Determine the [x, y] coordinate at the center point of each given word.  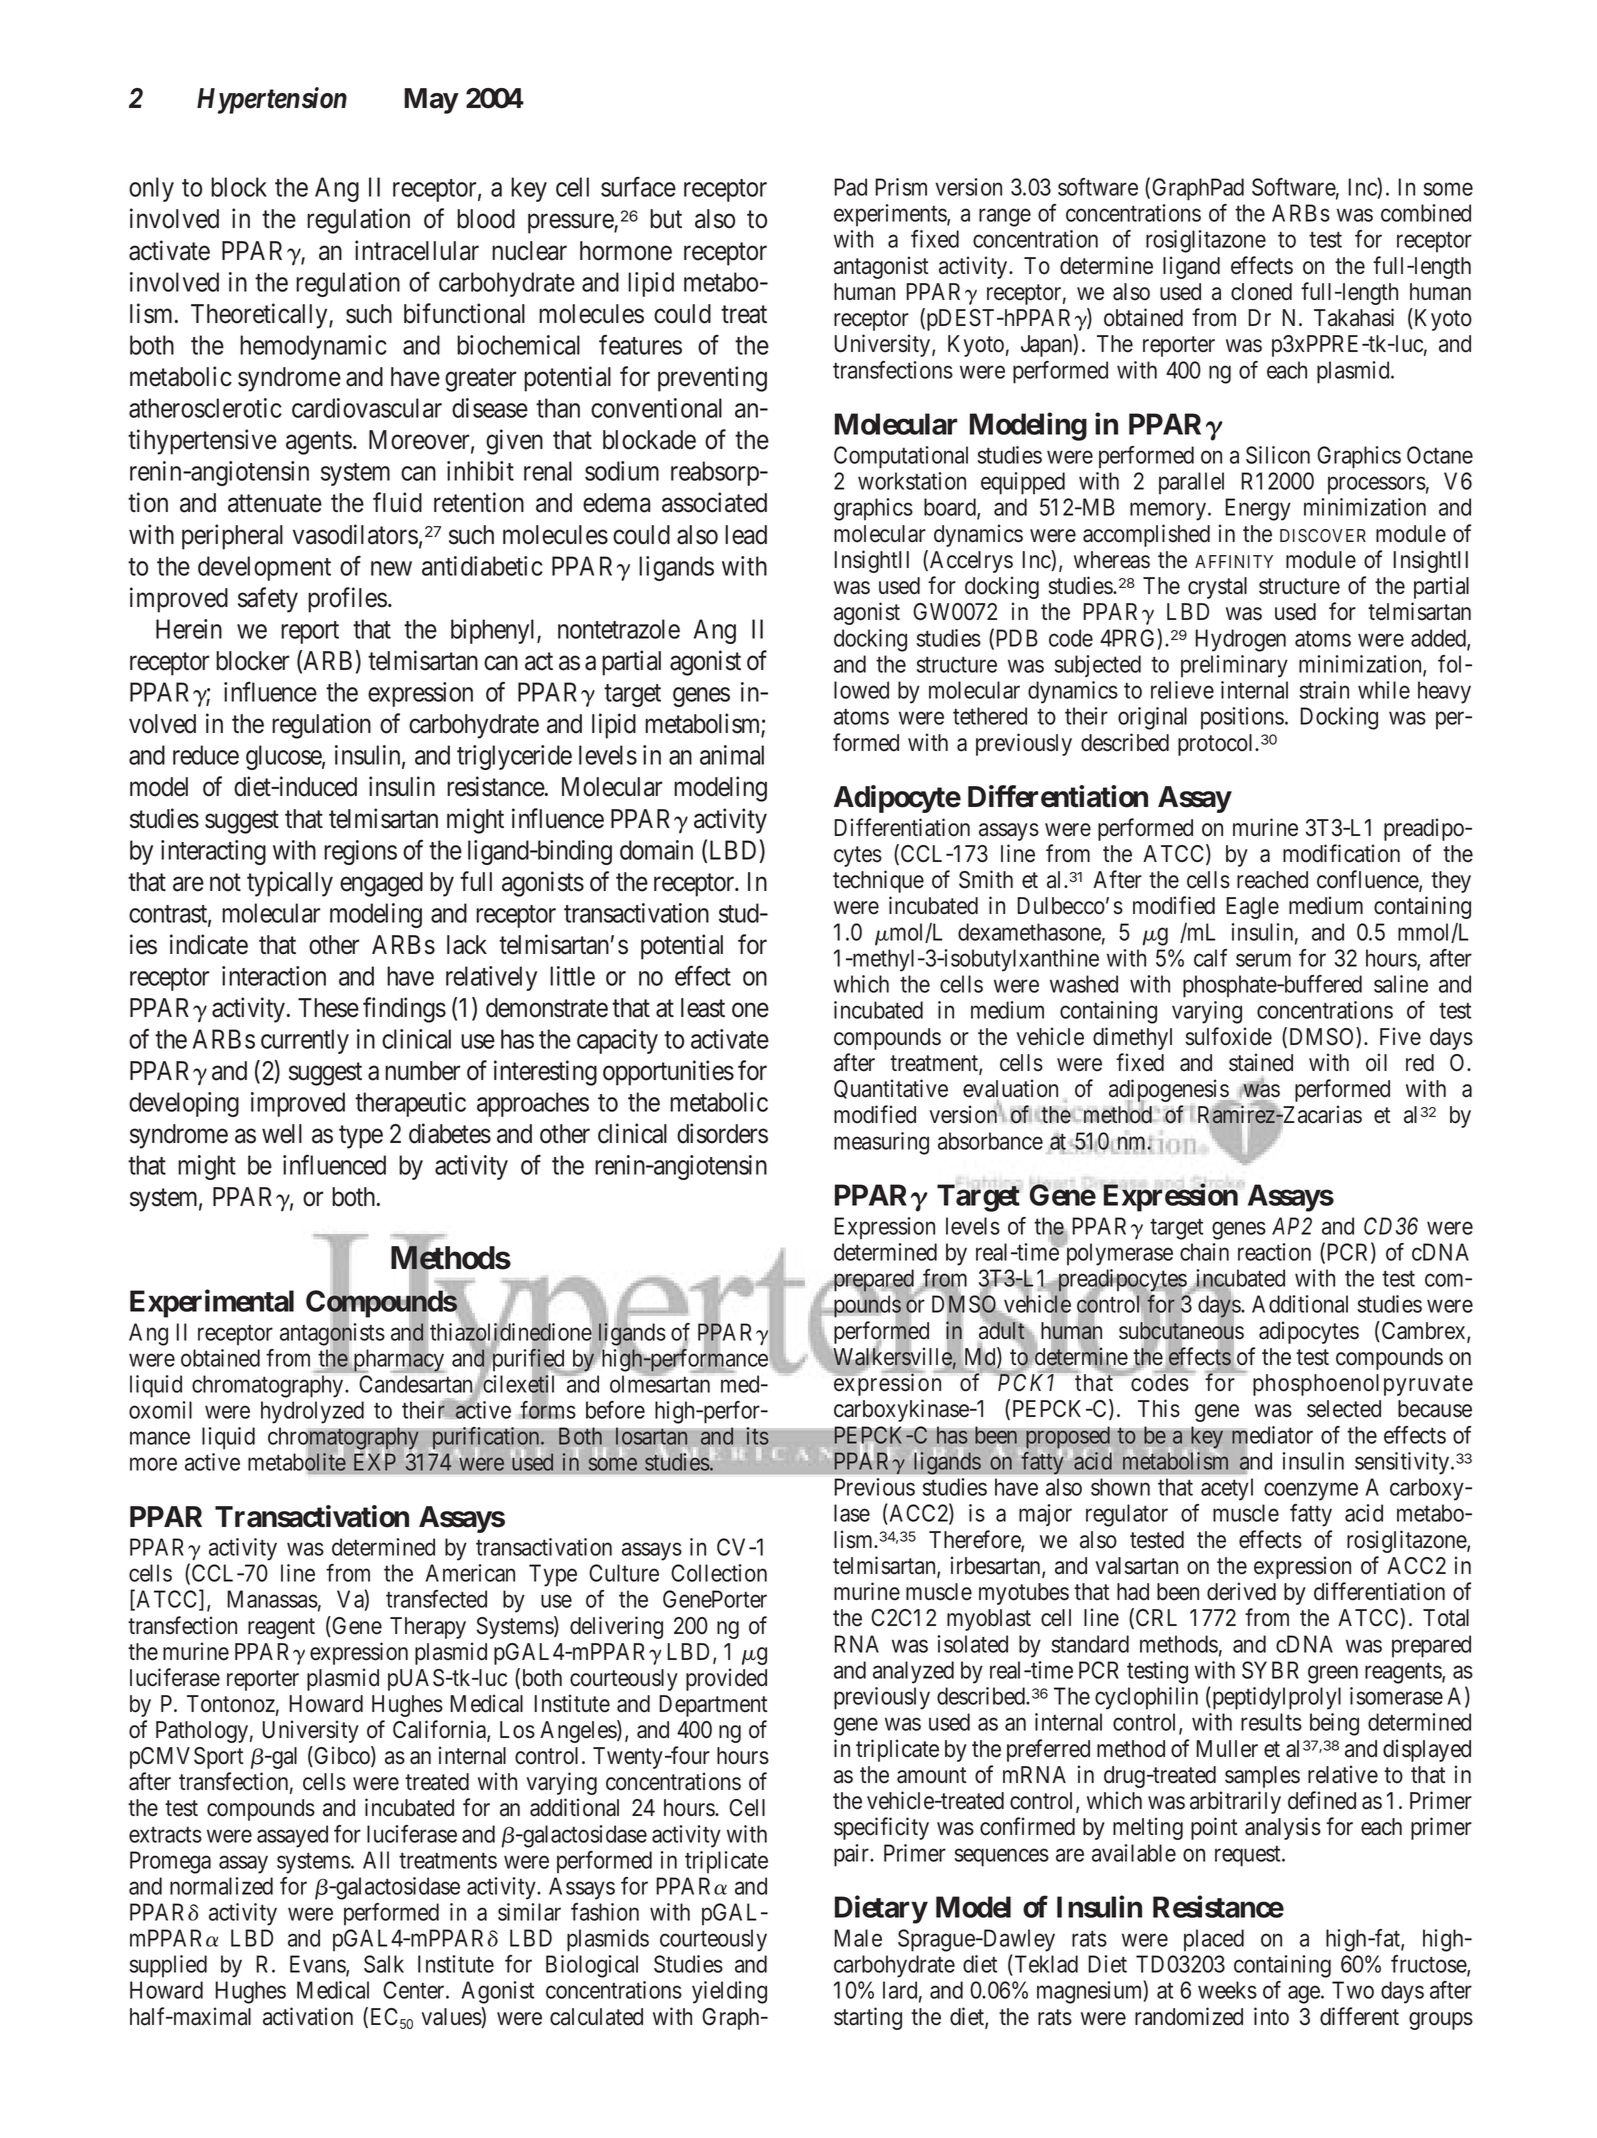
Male [858, 1938]
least [703, 1008]
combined [1426, 213]
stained [1261, 1062]
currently [305, 1041]
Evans [318, 1965]
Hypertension [272, 100]
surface [638, 187]
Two [1353, 1990]
